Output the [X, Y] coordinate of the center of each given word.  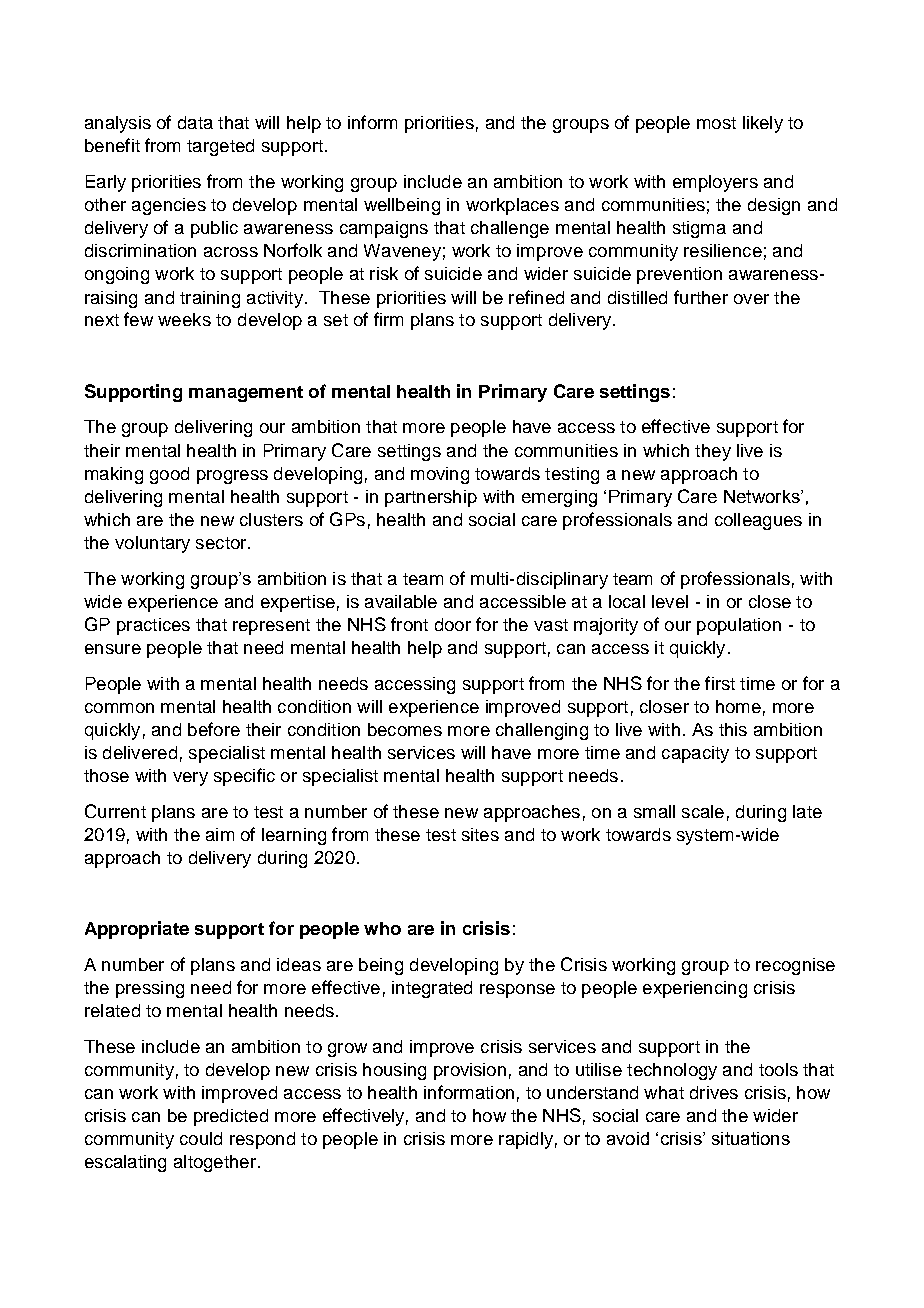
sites [480, 834]
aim [220, 834]
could [201, 1138]
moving [440, 475]
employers [715, 183]
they [713, 452]
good [169, 475]
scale [703, 811]
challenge [510, 229]
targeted [220, 147]
